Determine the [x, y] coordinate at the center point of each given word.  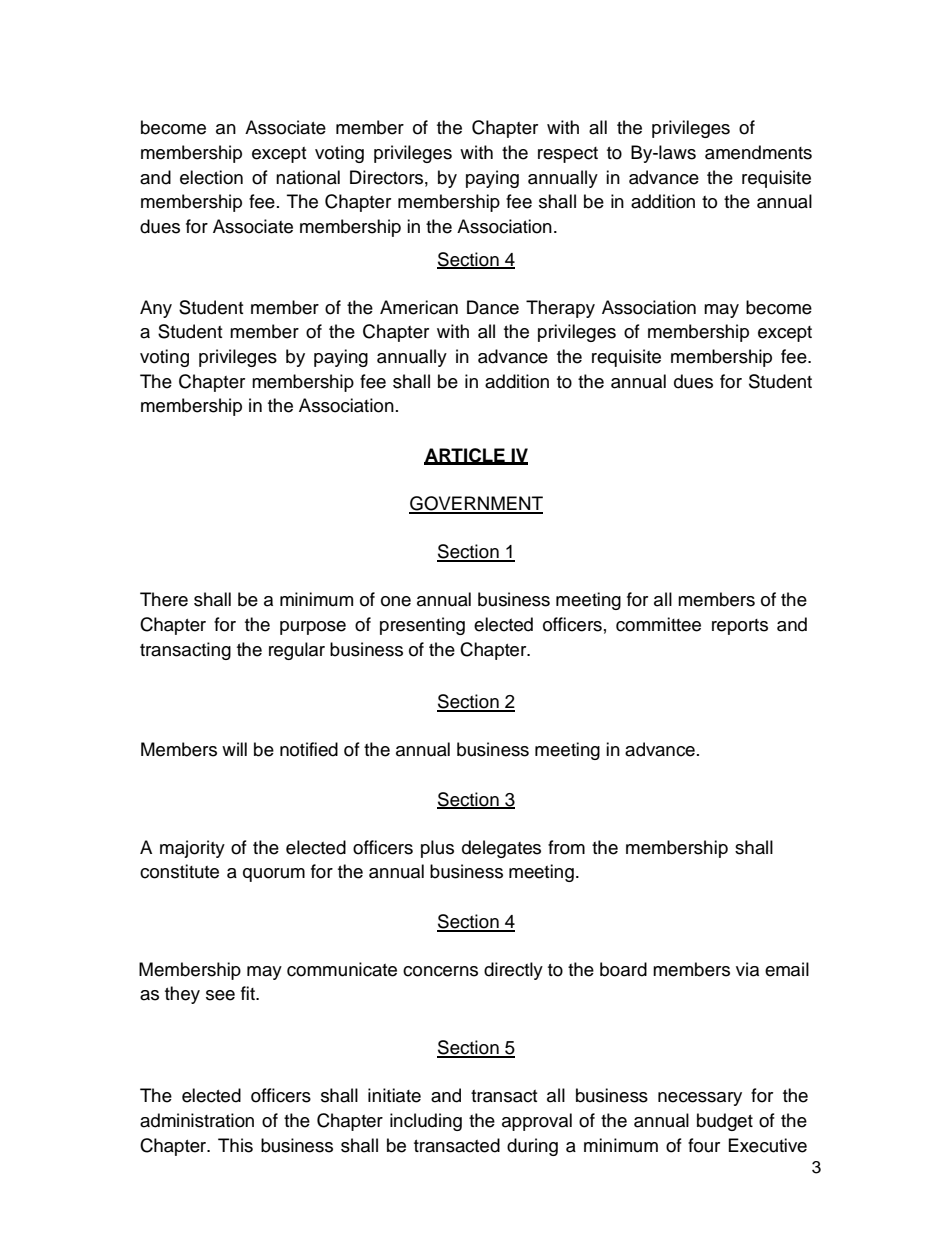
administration [197, 1120]
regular [297, 651]
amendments [758, 152]
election [211, 177]
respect [568, 155]
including [426, 1122]
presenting [422, 626]
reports [740, 627]
